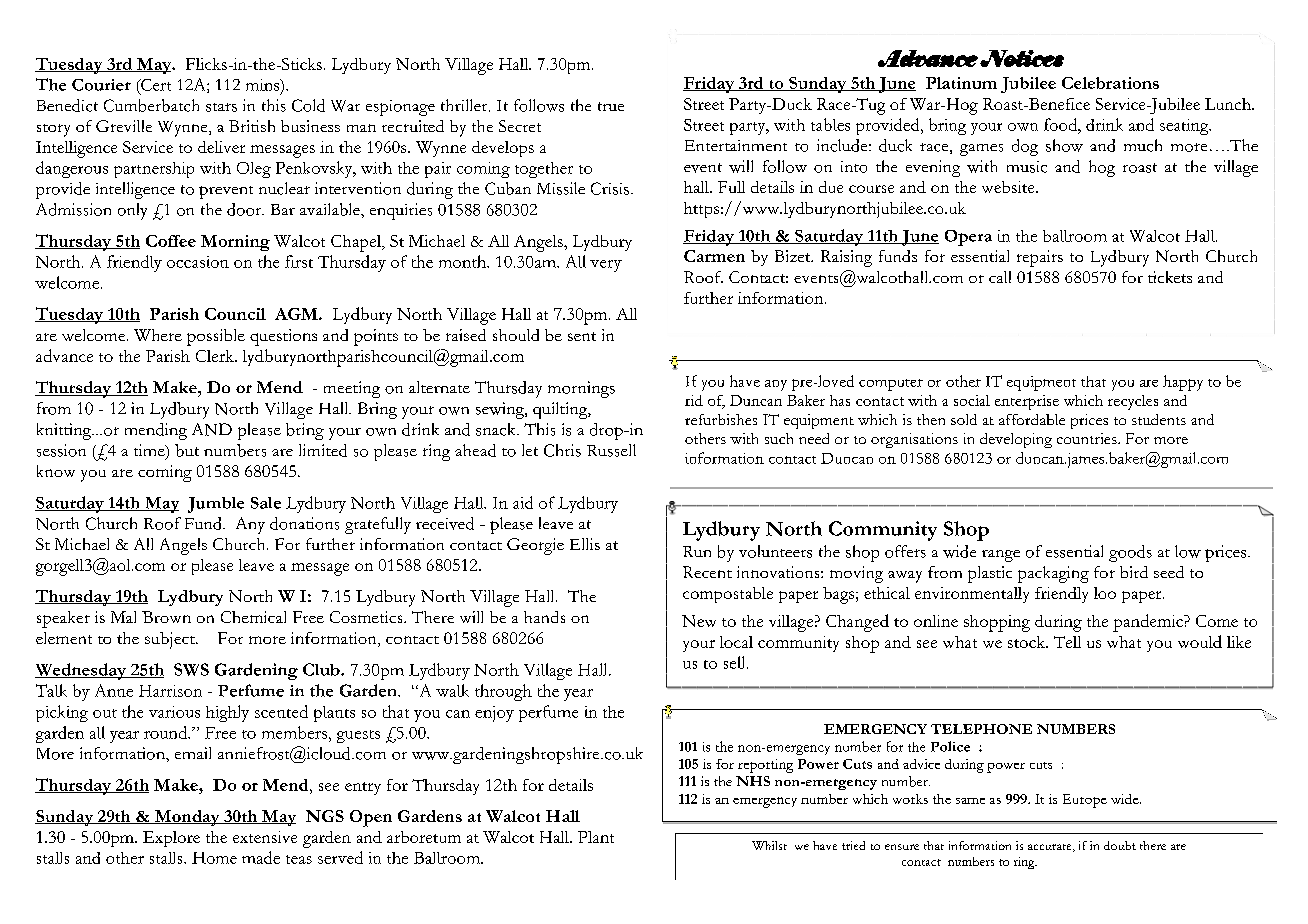 Image resolution: width=1308 pixels, height=924 pixels. Describe the element at coordinates (707, 572) in the document. I see `Recent` at that location.
